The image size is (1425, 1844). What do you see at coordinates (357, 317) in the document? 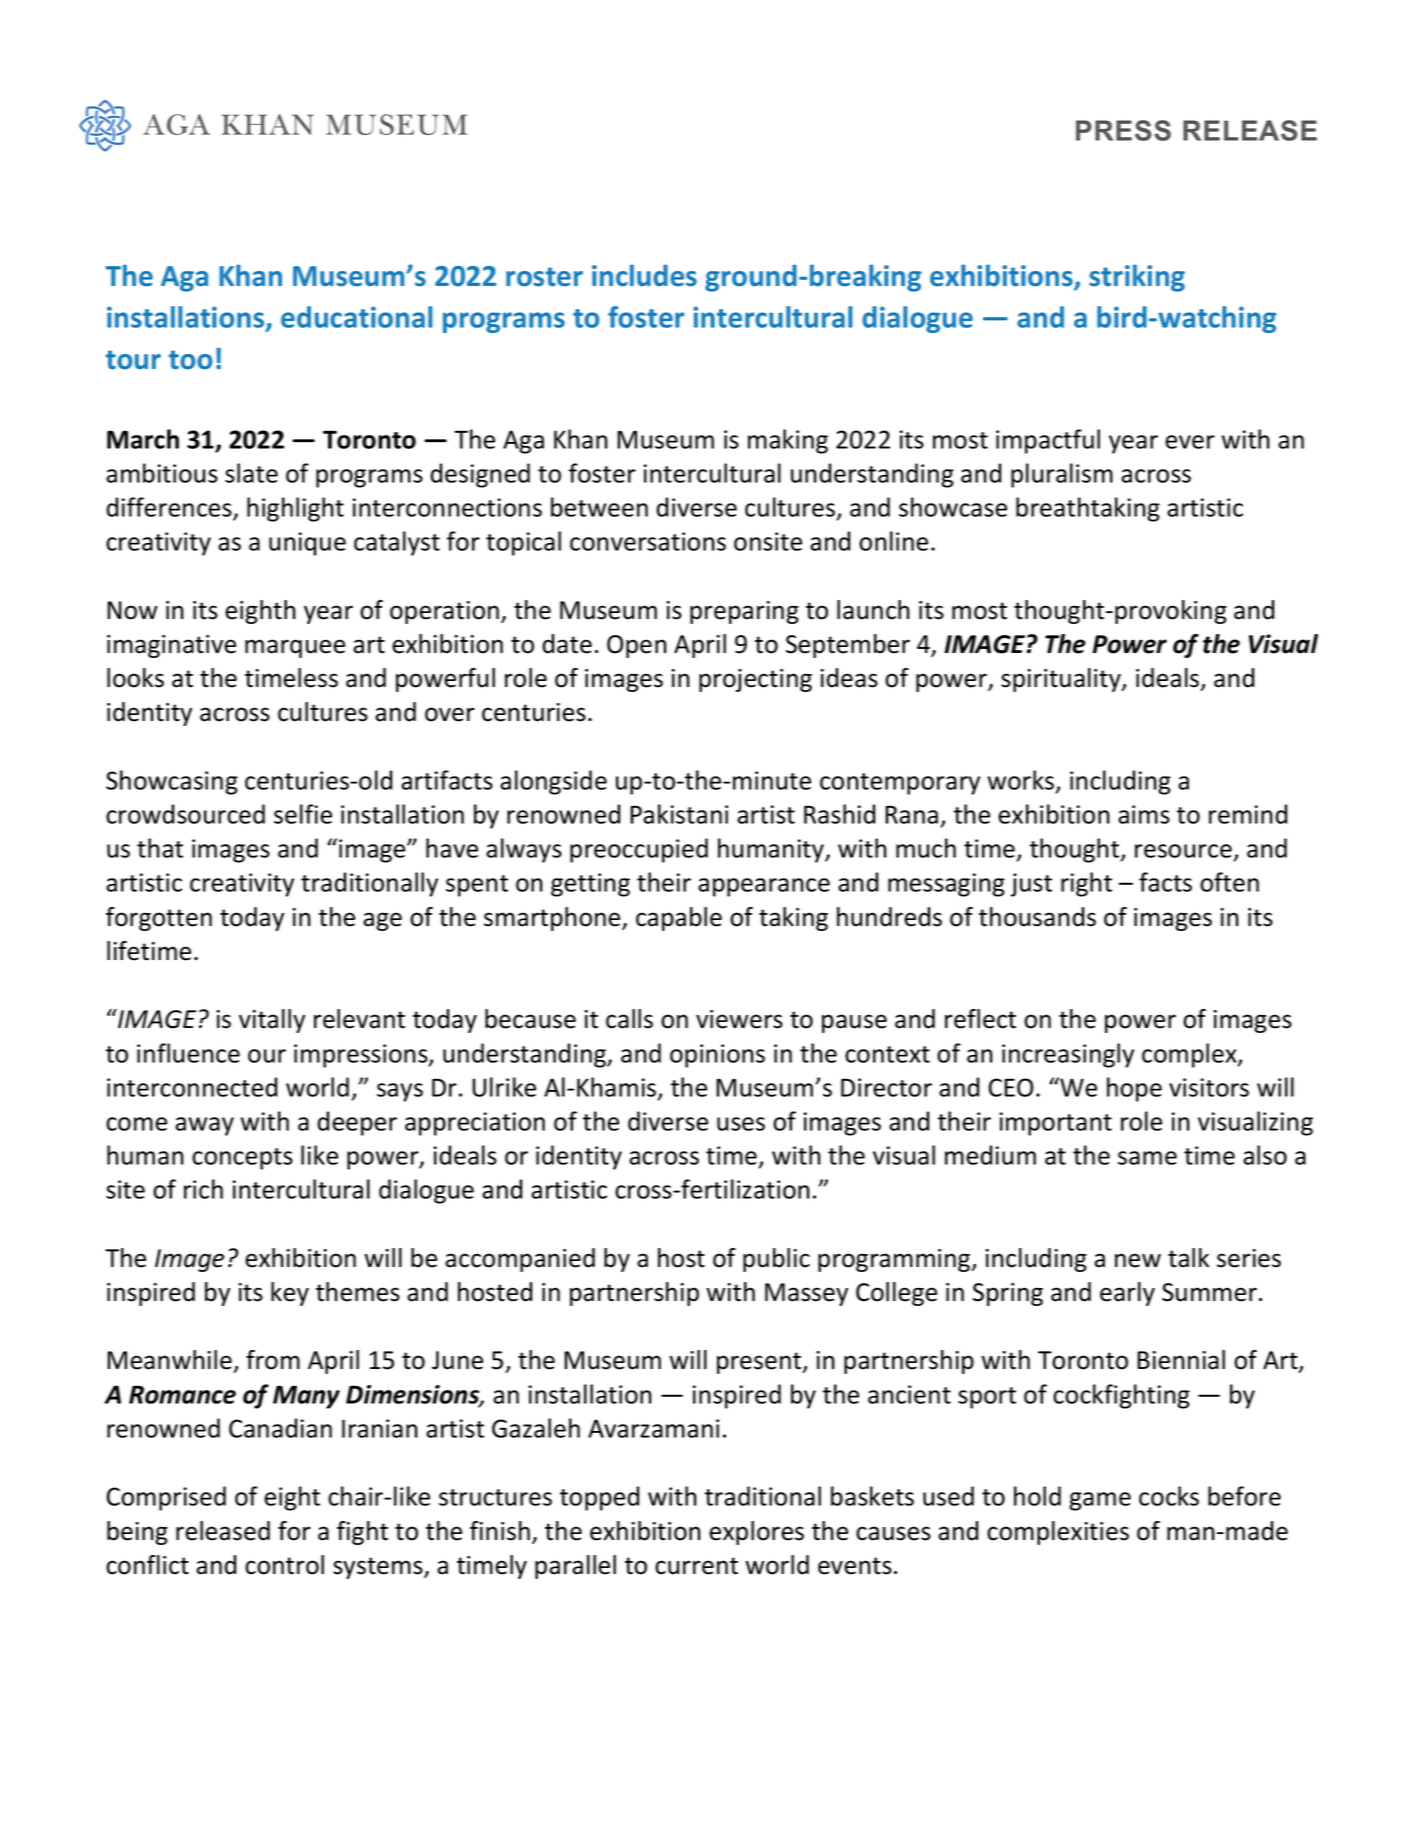
I see `educational` at bounding box center [357, 317].
